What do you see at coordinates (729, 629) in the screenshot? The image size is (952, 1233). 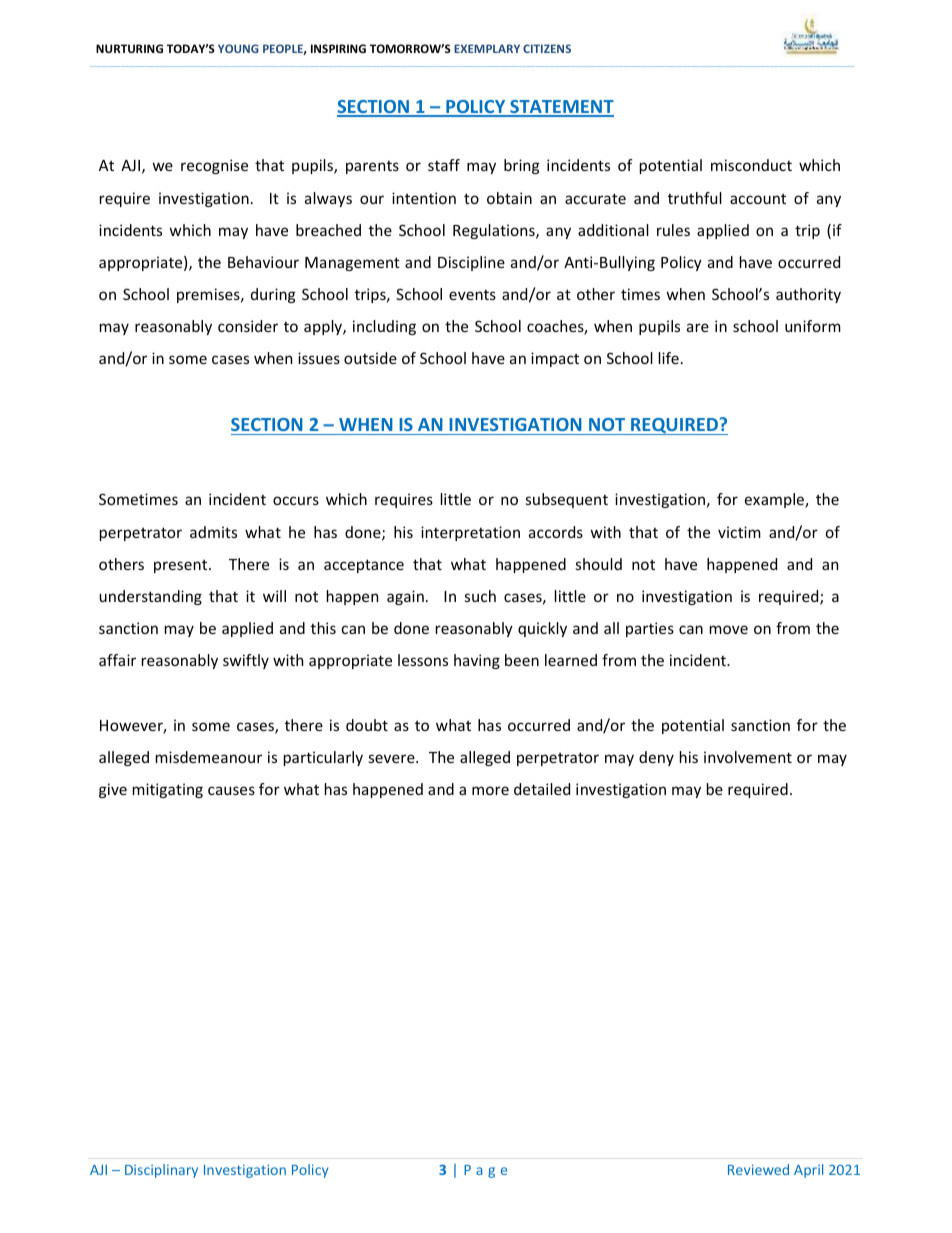 I see `move` at bounding box center [729, 629].
